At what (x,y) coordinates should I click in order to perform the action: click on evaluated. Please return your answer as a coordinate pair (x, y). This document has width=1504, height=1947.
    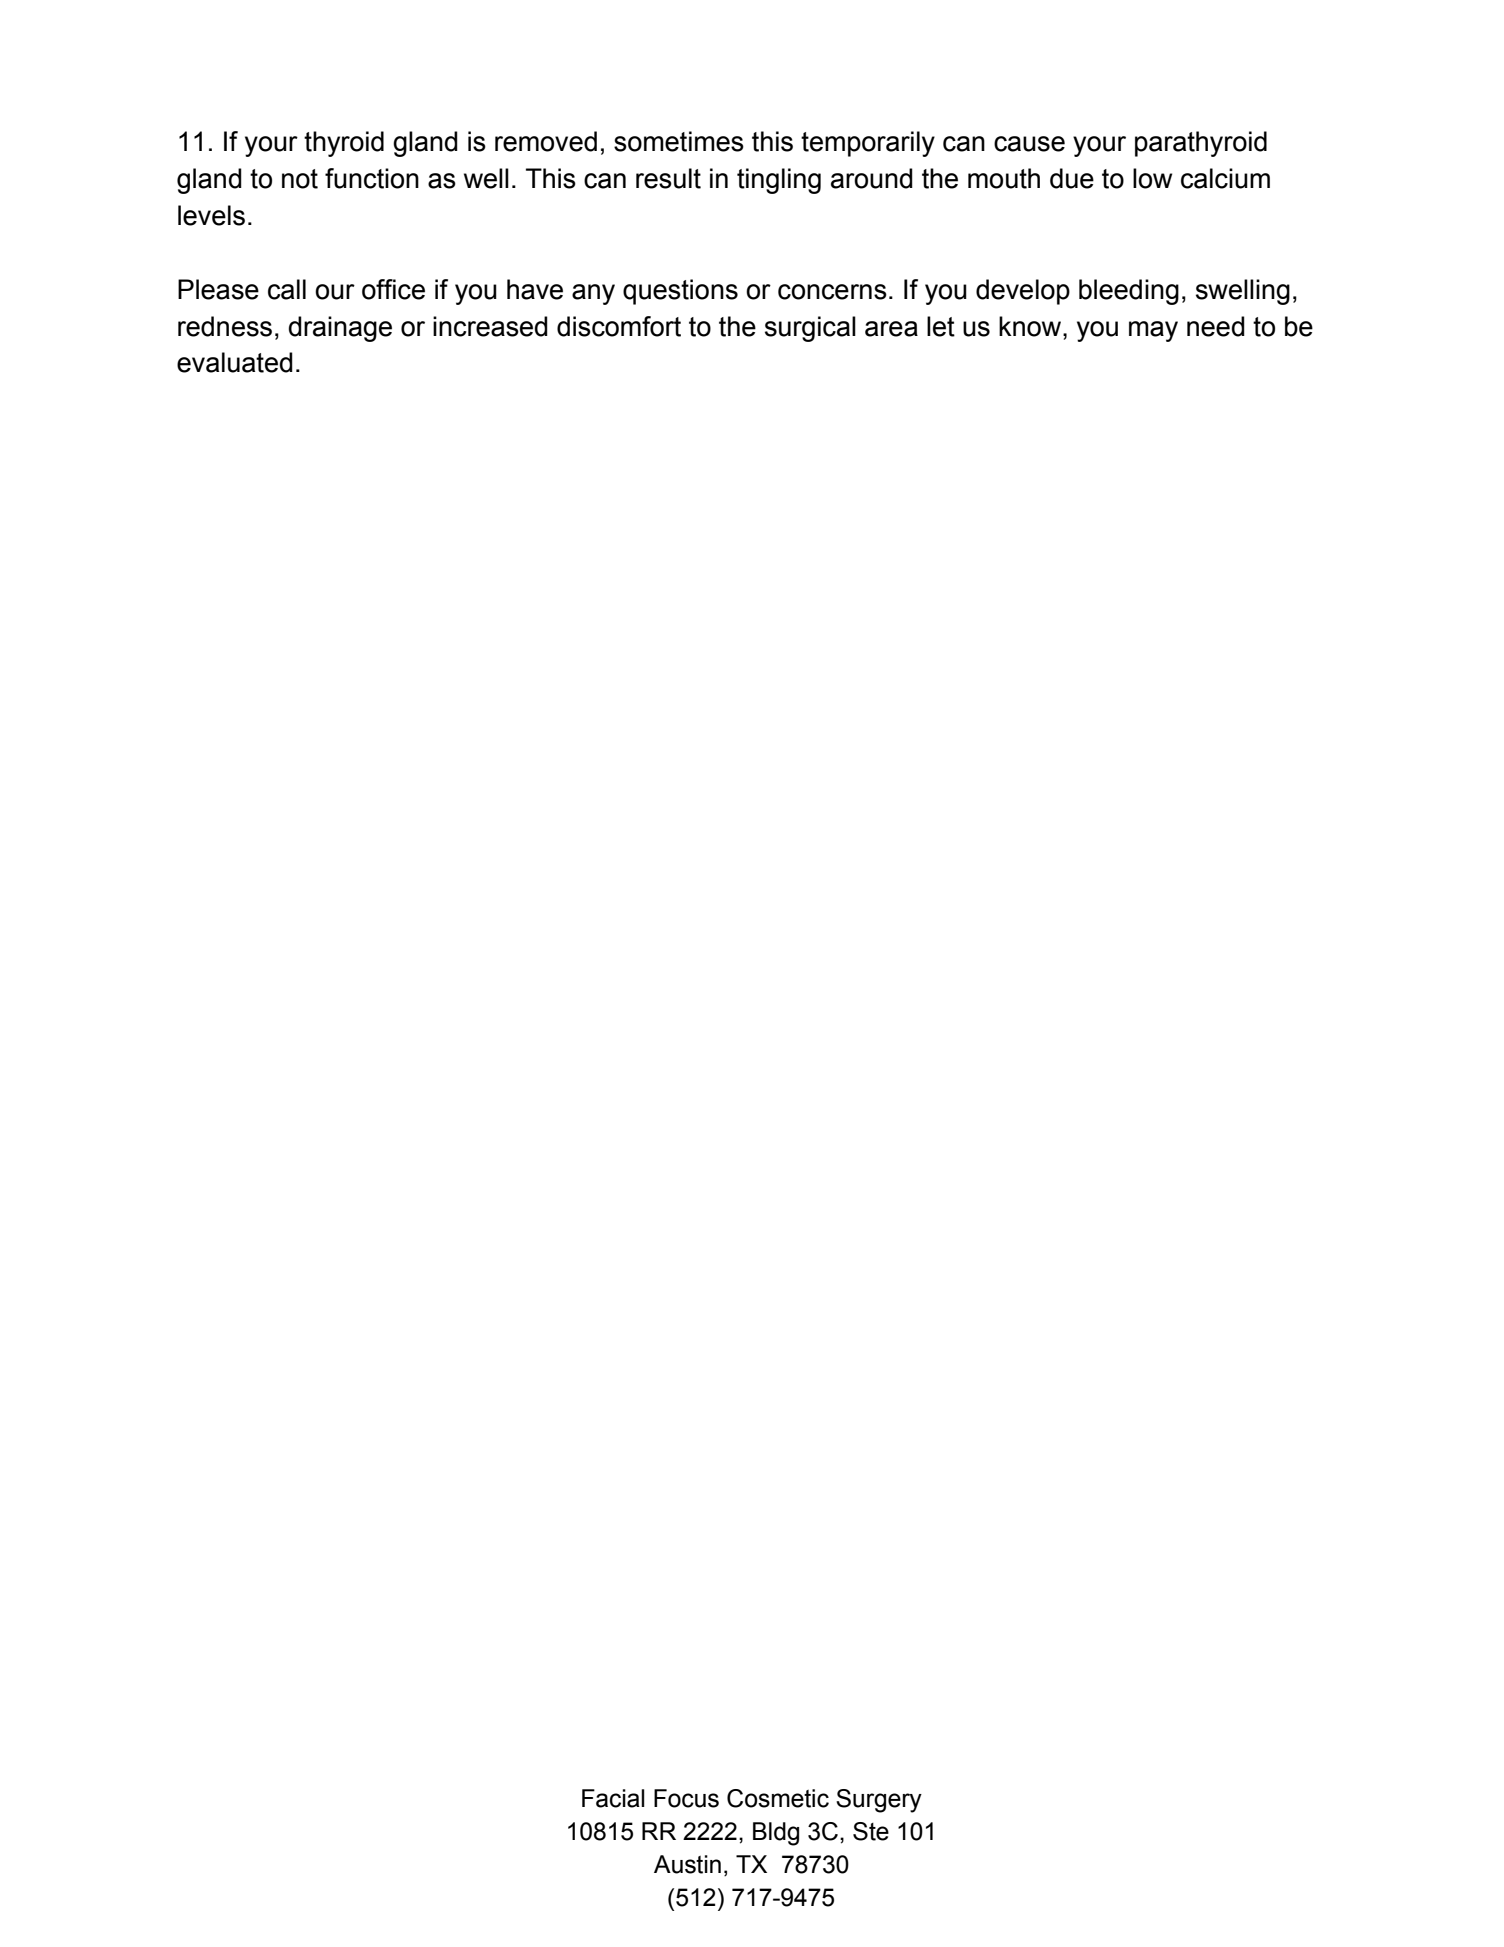
    Looking at the image, I should click on (235, 362).
